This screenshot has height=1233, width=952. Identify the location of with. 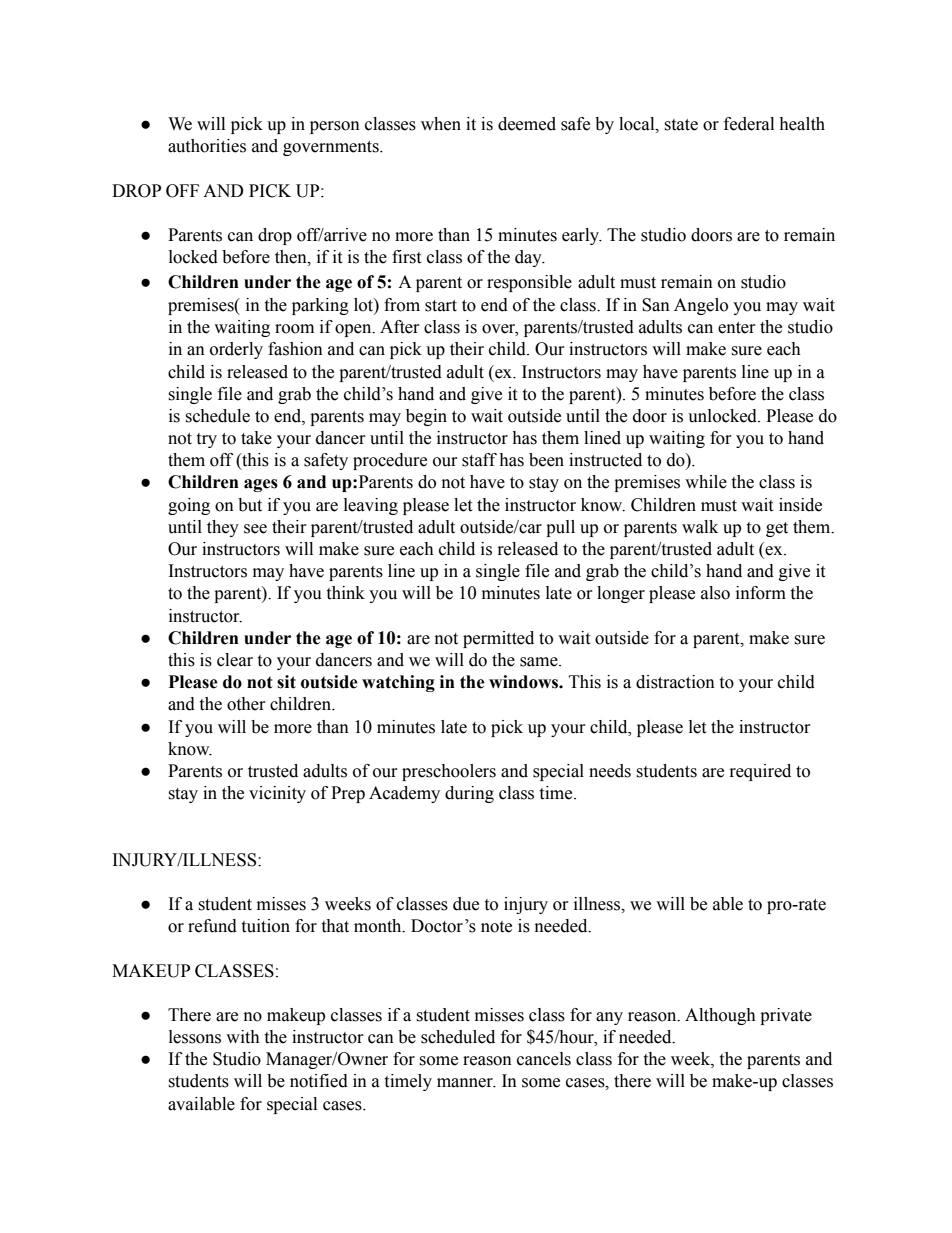
(243, 1037).
